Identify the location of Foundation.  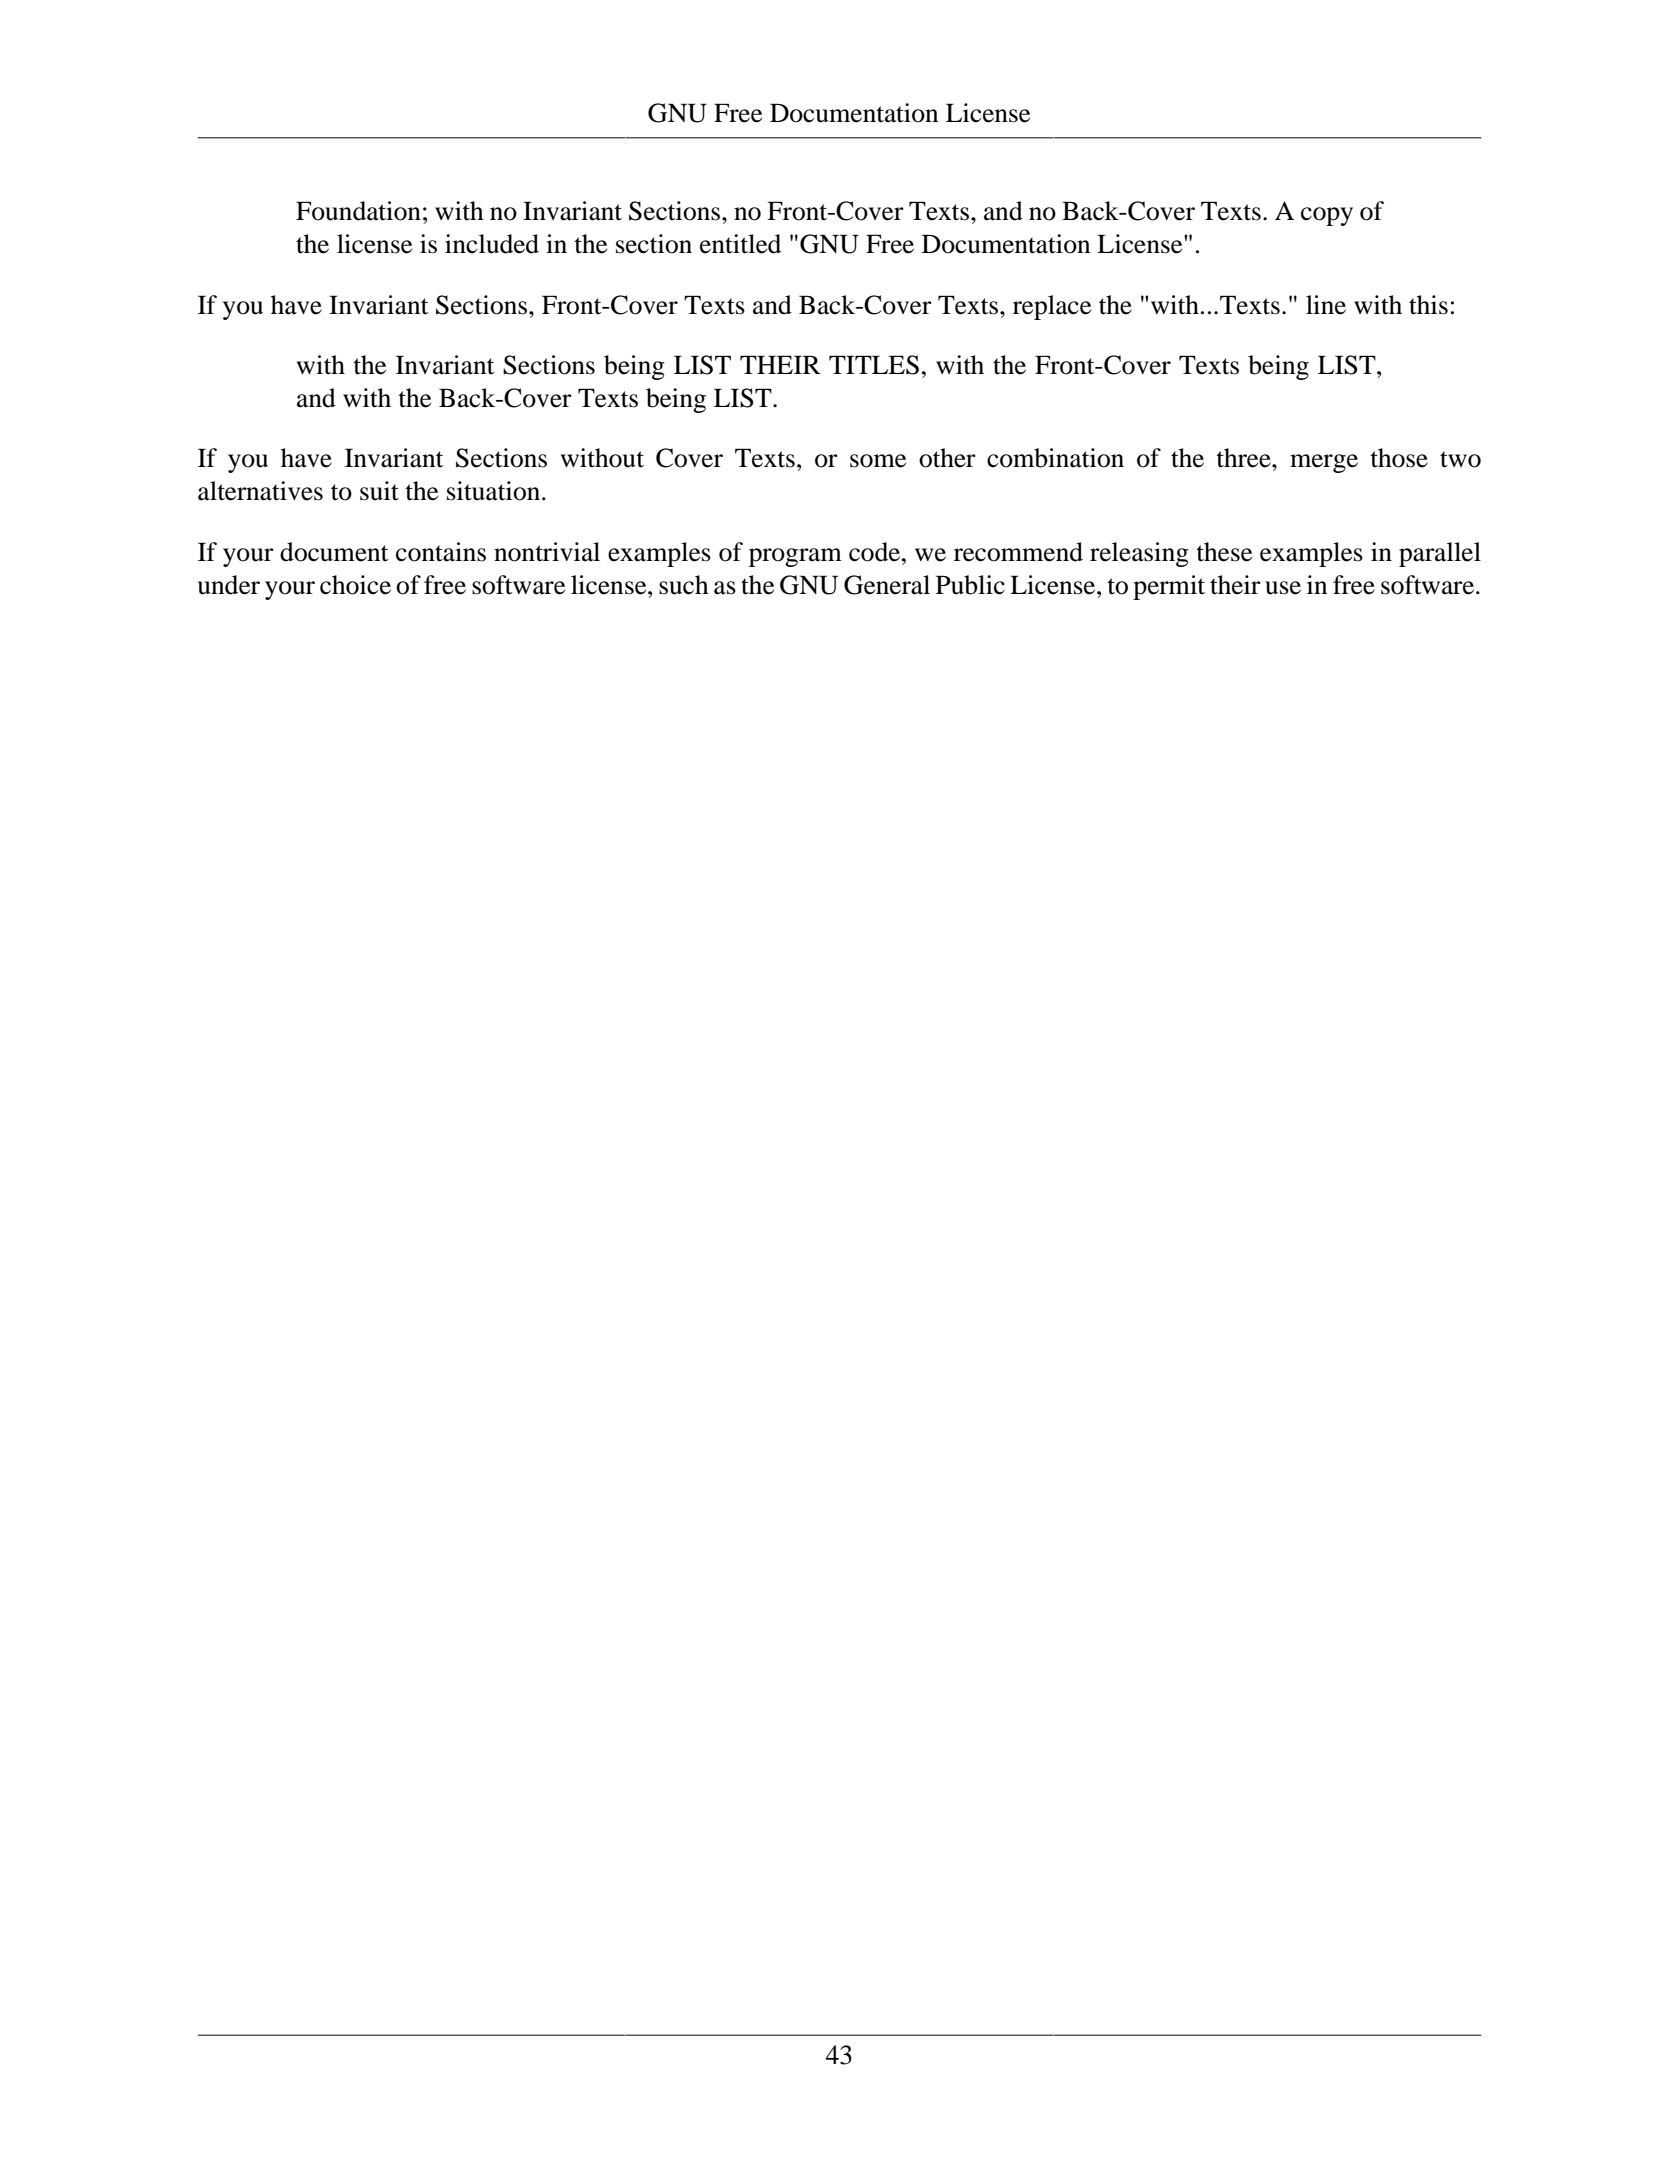
(358, 211).
